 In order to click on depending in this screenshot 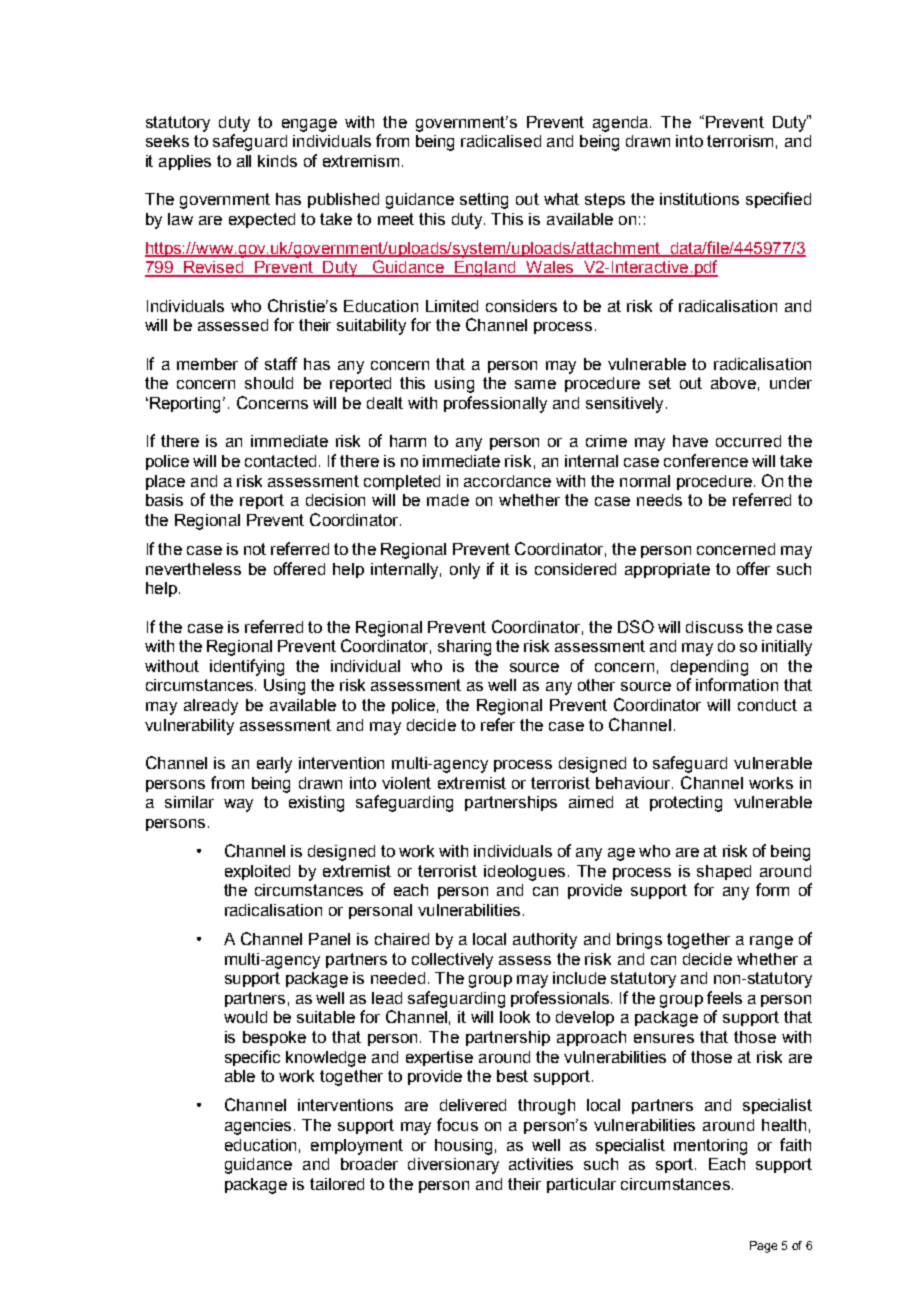, I will do `click(709, 668)`.
